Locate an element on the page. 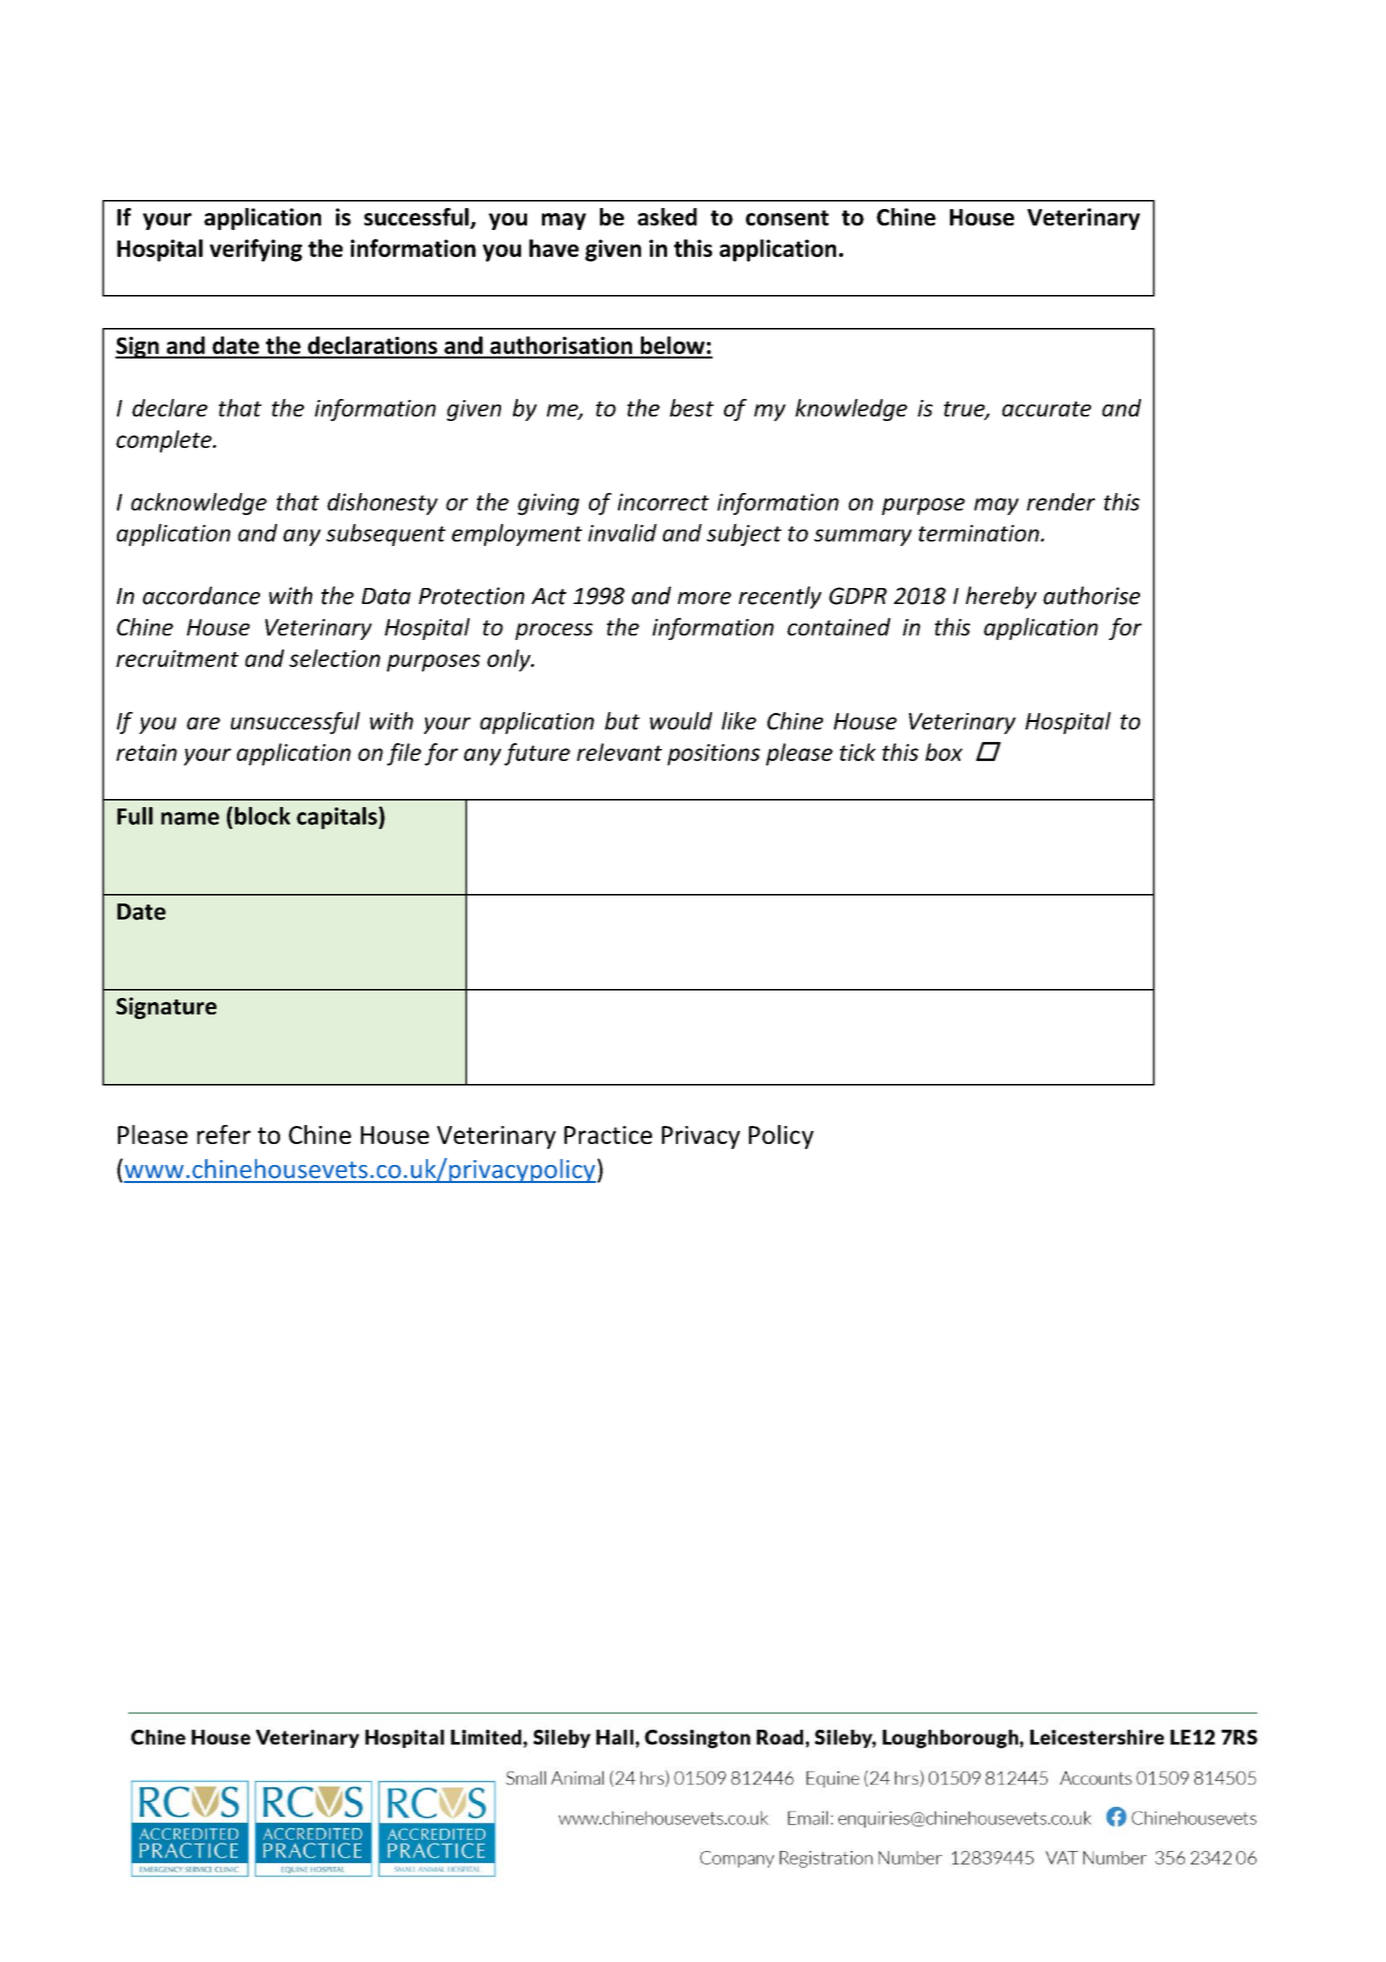 This page has width=1386, height=1962. refer is located at coordinates (224, 1134).
